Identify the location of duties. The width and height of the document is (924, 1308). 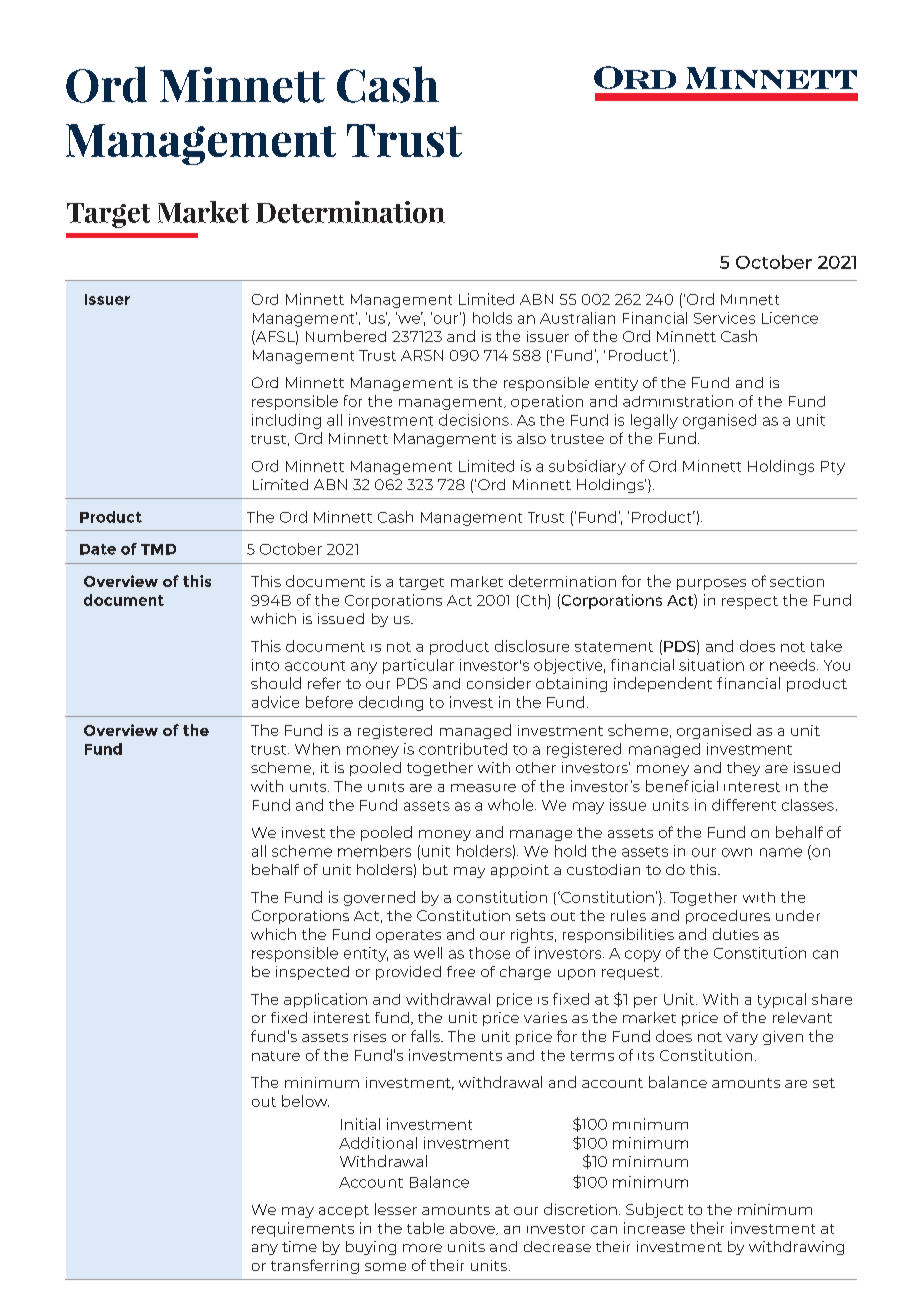
(736, 934).
